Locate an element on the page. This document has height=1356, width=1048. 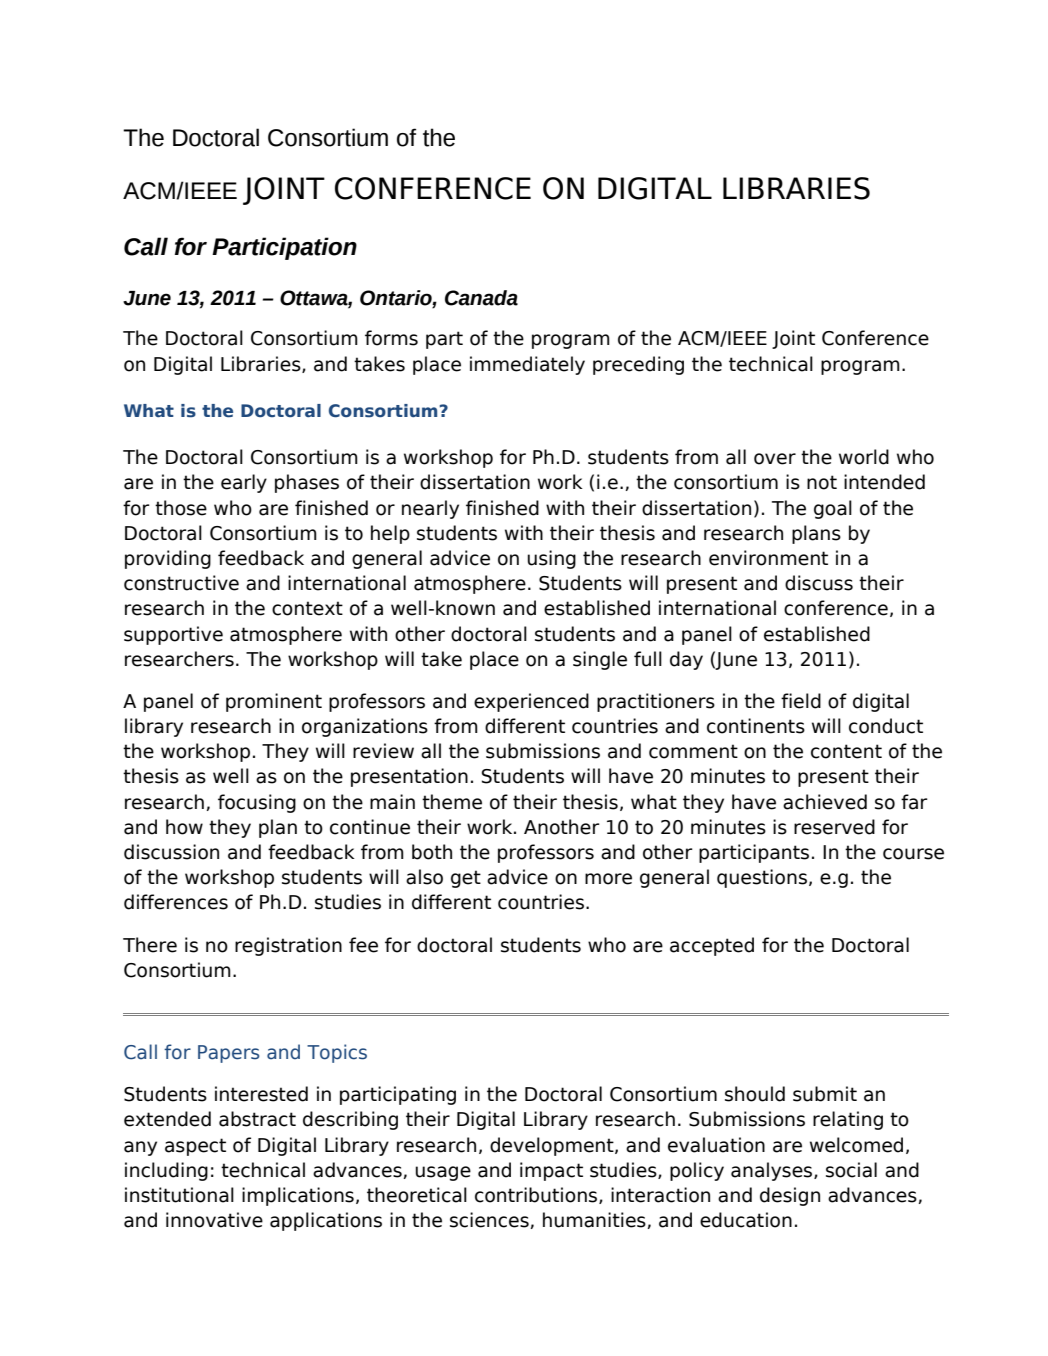
preceding is located at coordinates (638, 365).
